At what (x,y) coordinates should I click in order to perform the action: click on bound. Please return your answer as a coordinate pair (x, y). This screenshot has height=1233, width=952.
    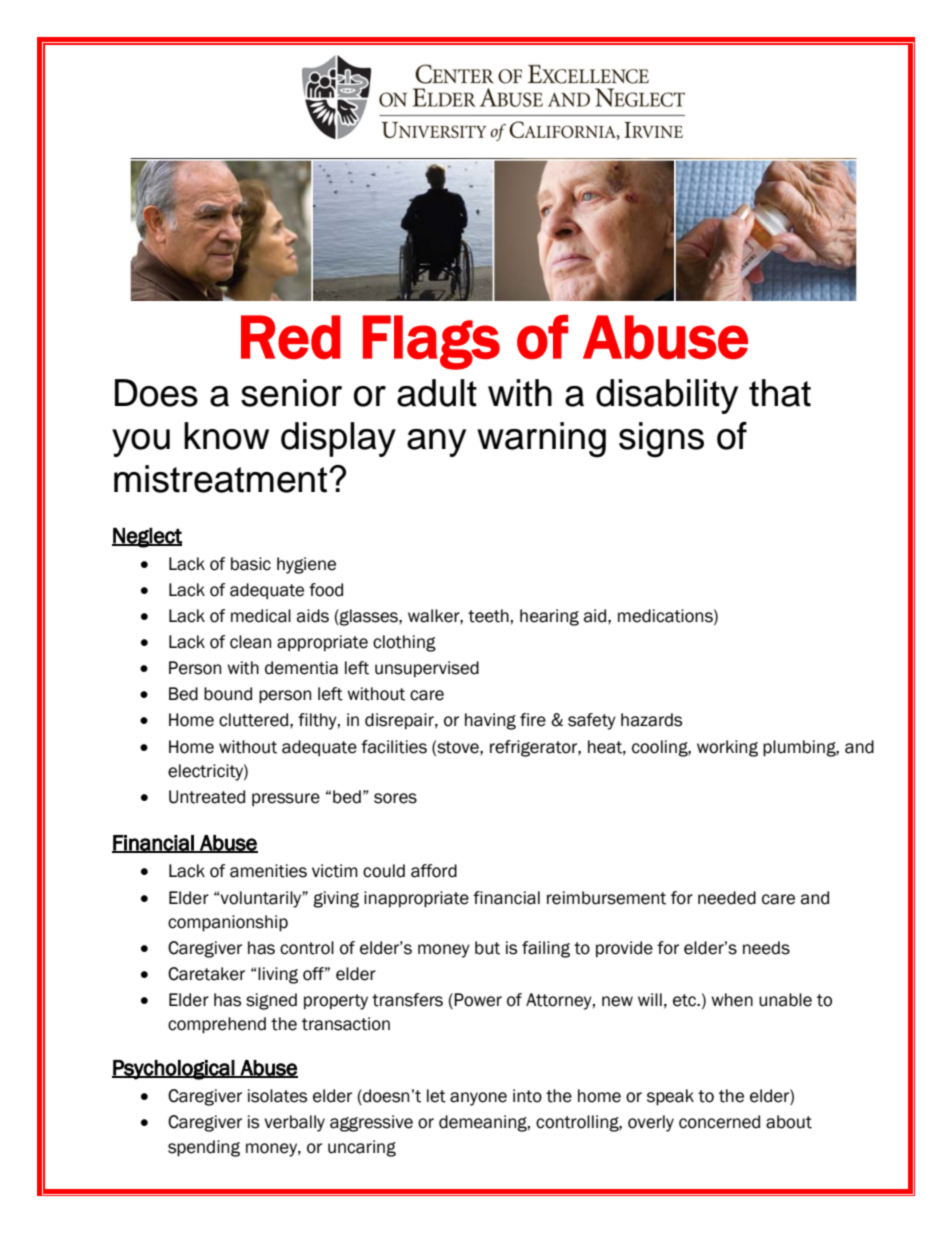
    Looking at the image, I should click on (228, 694).
